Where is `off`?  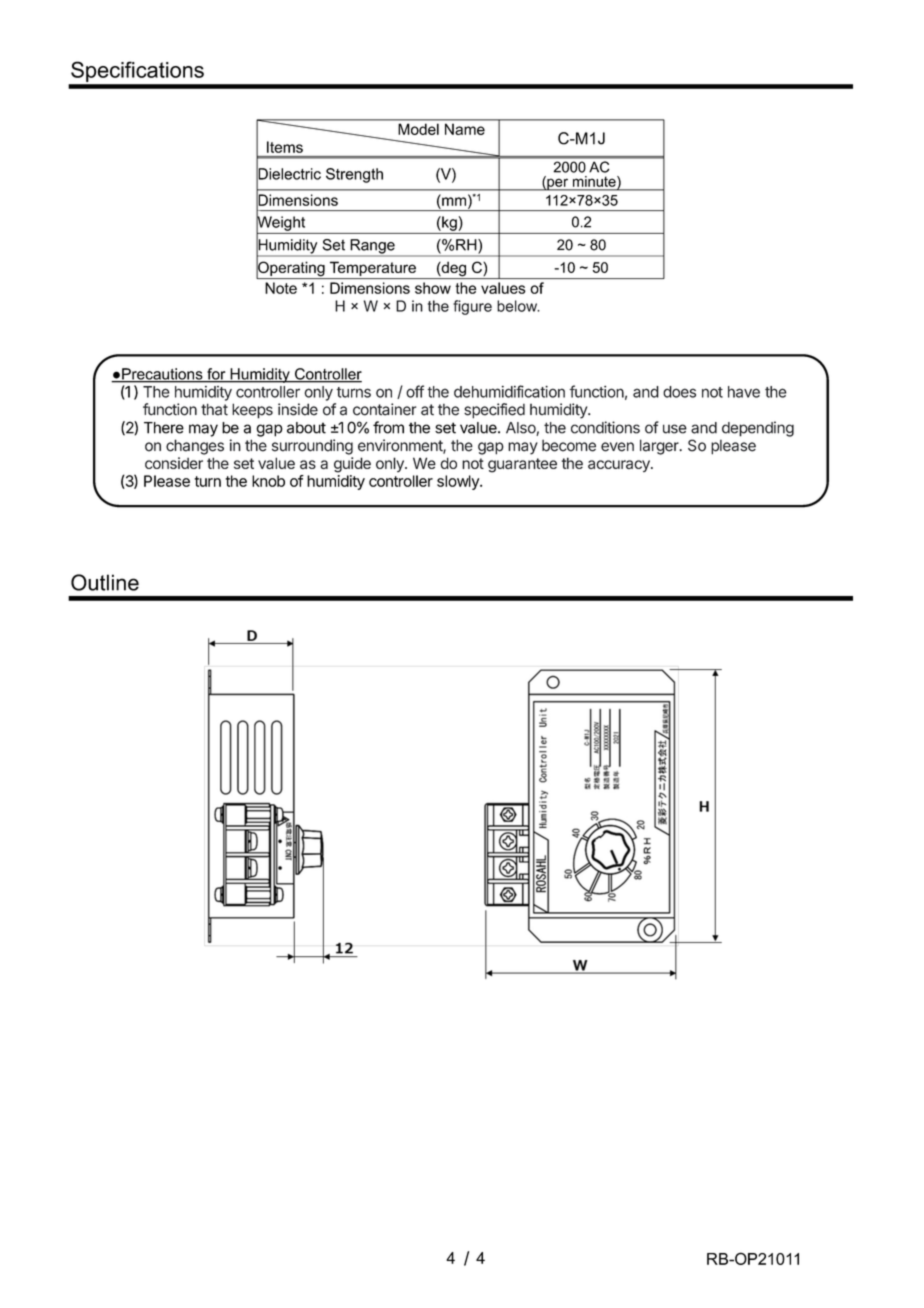 off is located at coordinates (415, 391).
